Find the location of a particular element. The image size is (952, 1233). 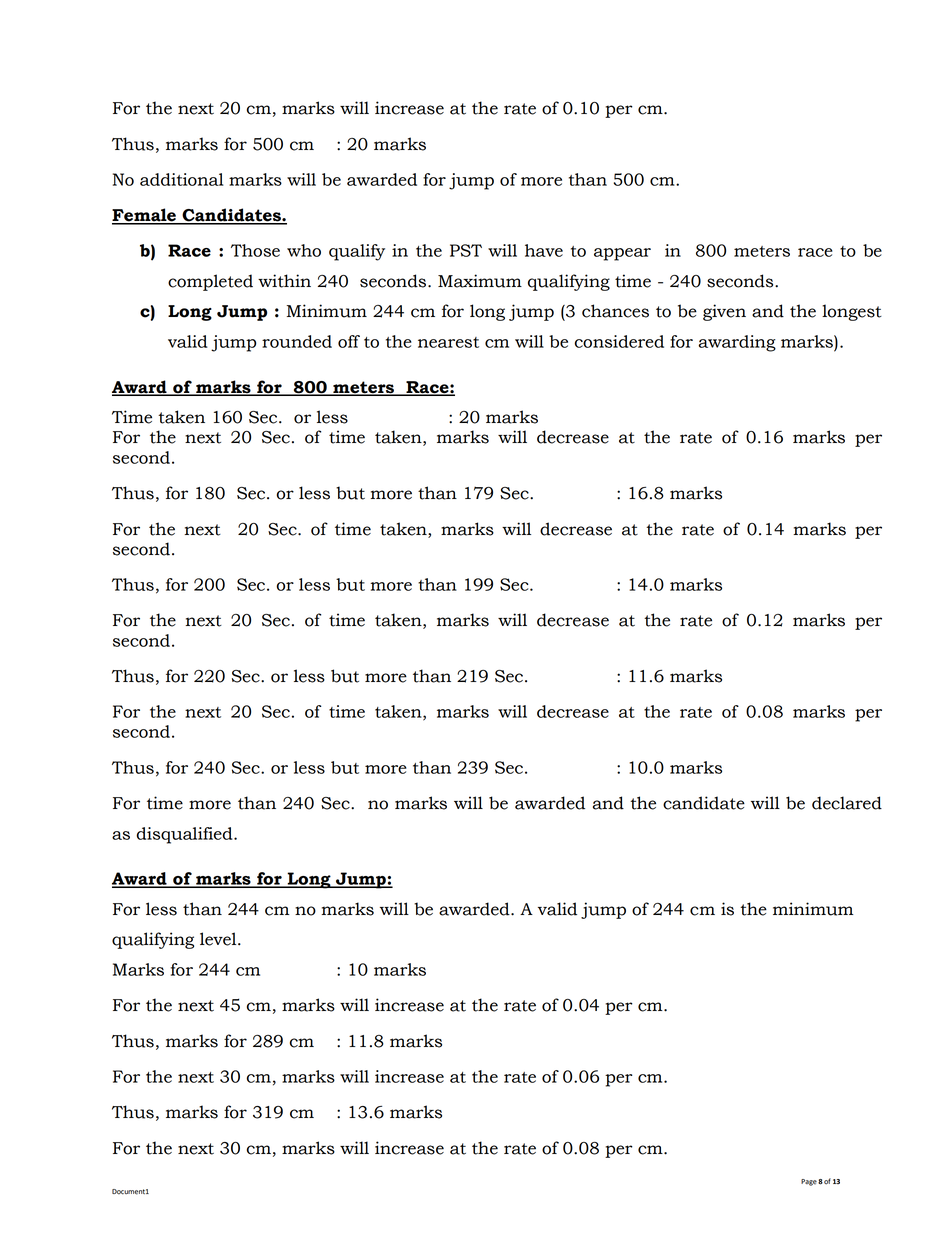

declared is located at coordinates (847, 803).
